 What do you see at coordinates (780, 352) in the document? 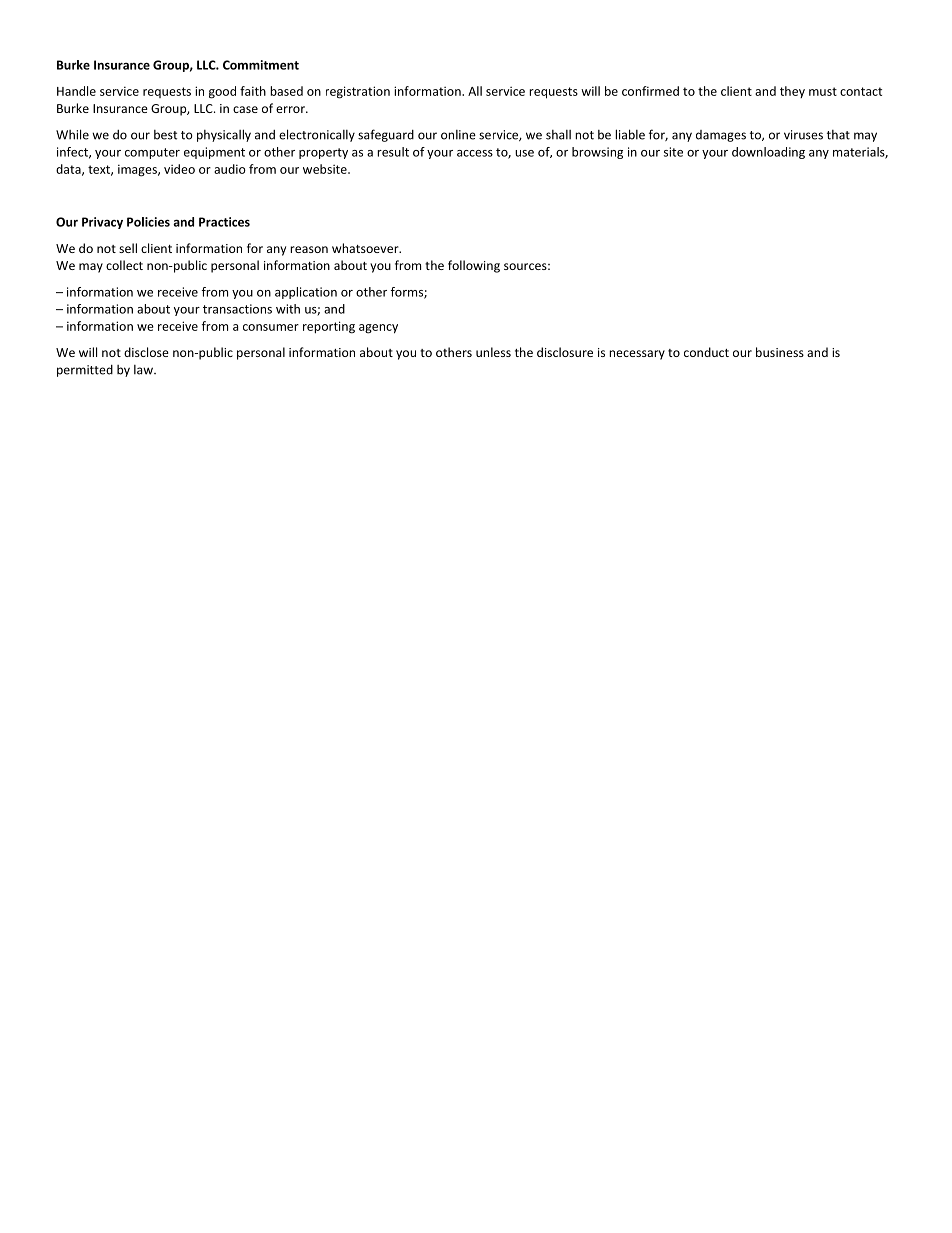
I see `business` at bounding box center [780, 352].
